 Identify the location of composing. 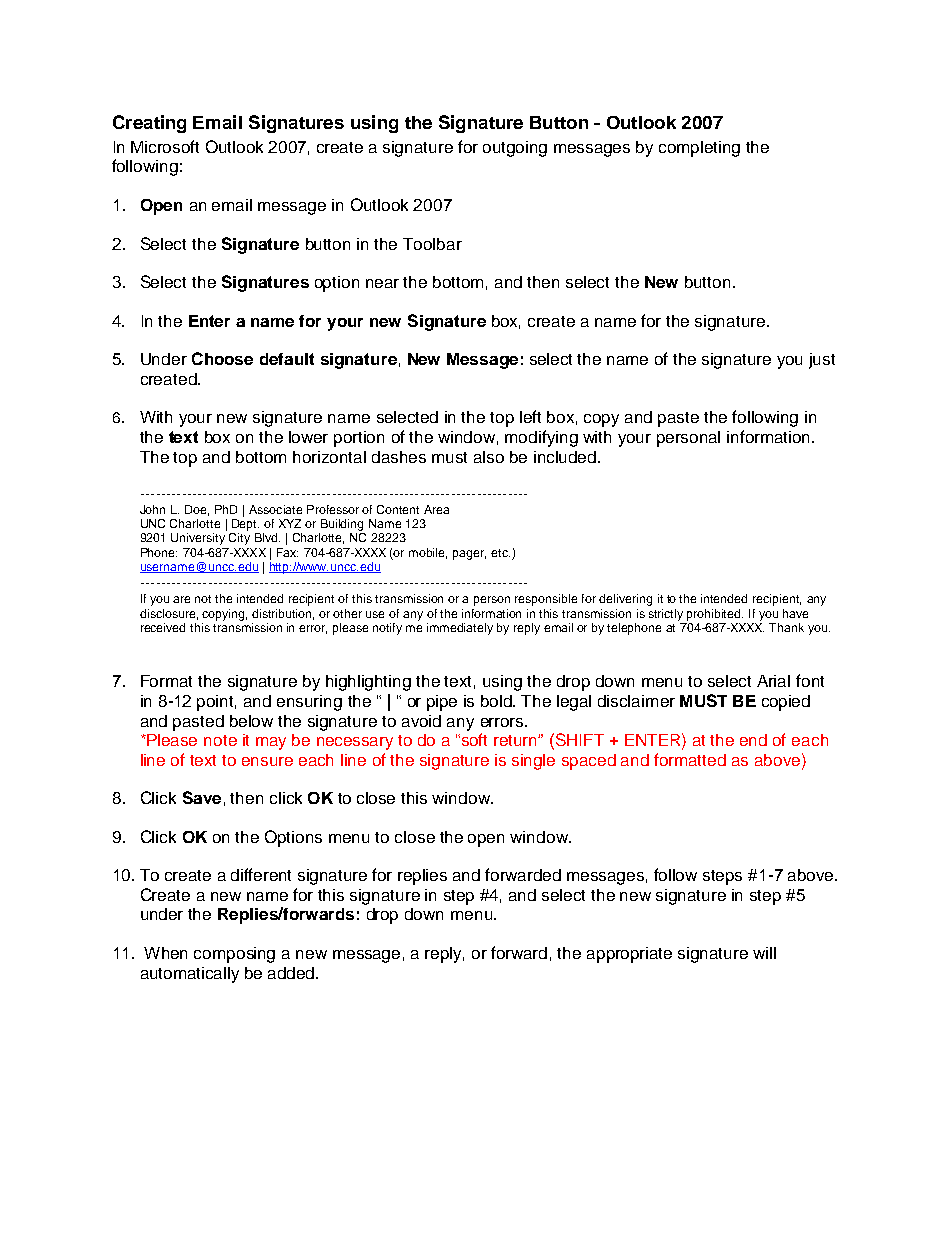
(234, 955).
